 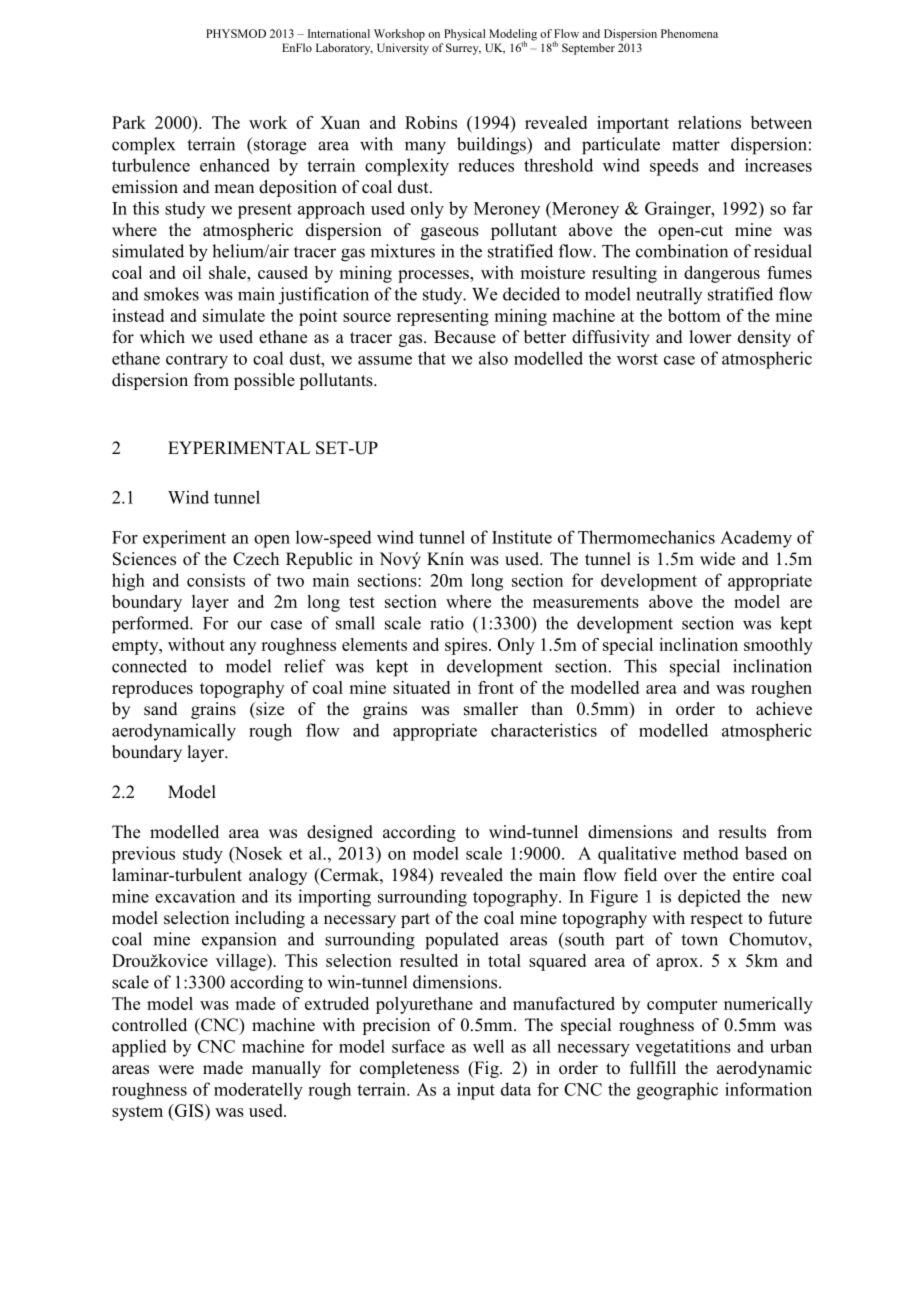 I want to click on oil, so click(x=192, y=272).
